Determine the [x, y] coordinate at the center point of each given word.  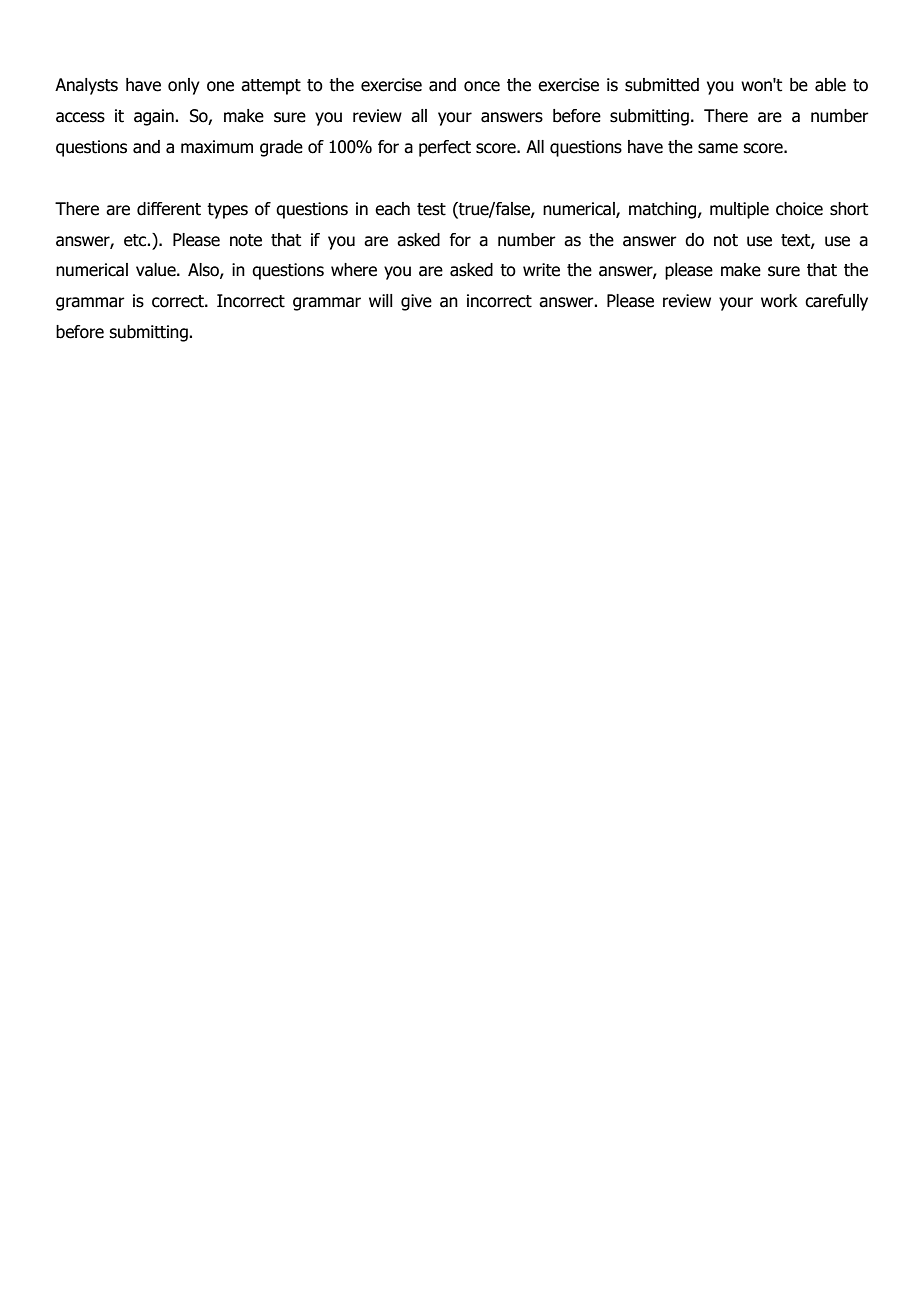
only [184, 86]
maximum [217, 147]
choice [799, 209]
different [169, 209]
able [830, 85]
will [381, 300]
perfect [445, 148]
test [431, 209]
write [541, 270]
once [482, 86]
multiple [739, 210]
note [246, 240]
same [718, 148]
